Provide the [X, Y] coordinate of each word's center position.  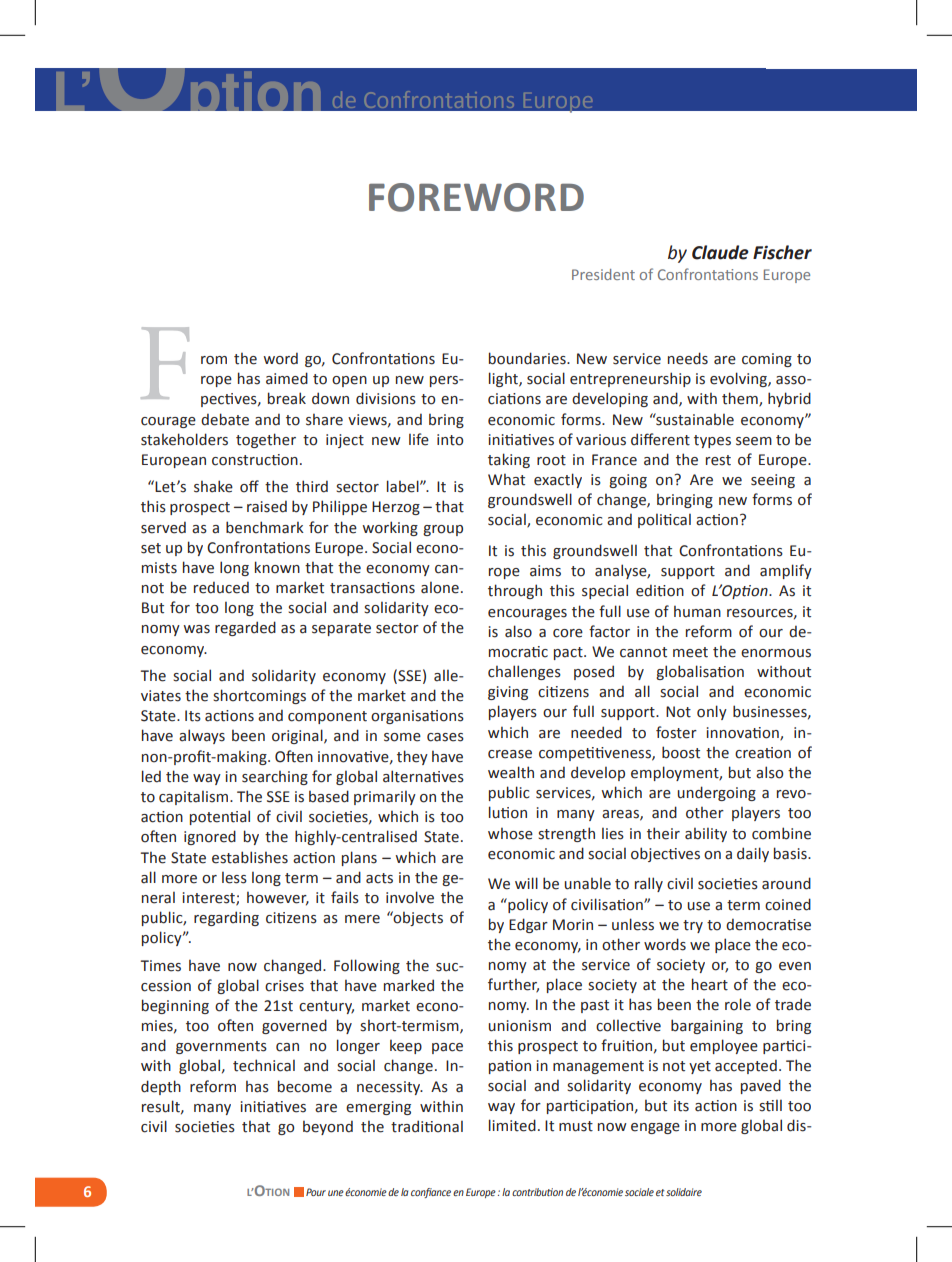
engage [655, 1128]
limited [512, 1125]
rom [214, 360]
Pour [316, 1192]
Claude [720, 252]
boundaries [528, 358]
